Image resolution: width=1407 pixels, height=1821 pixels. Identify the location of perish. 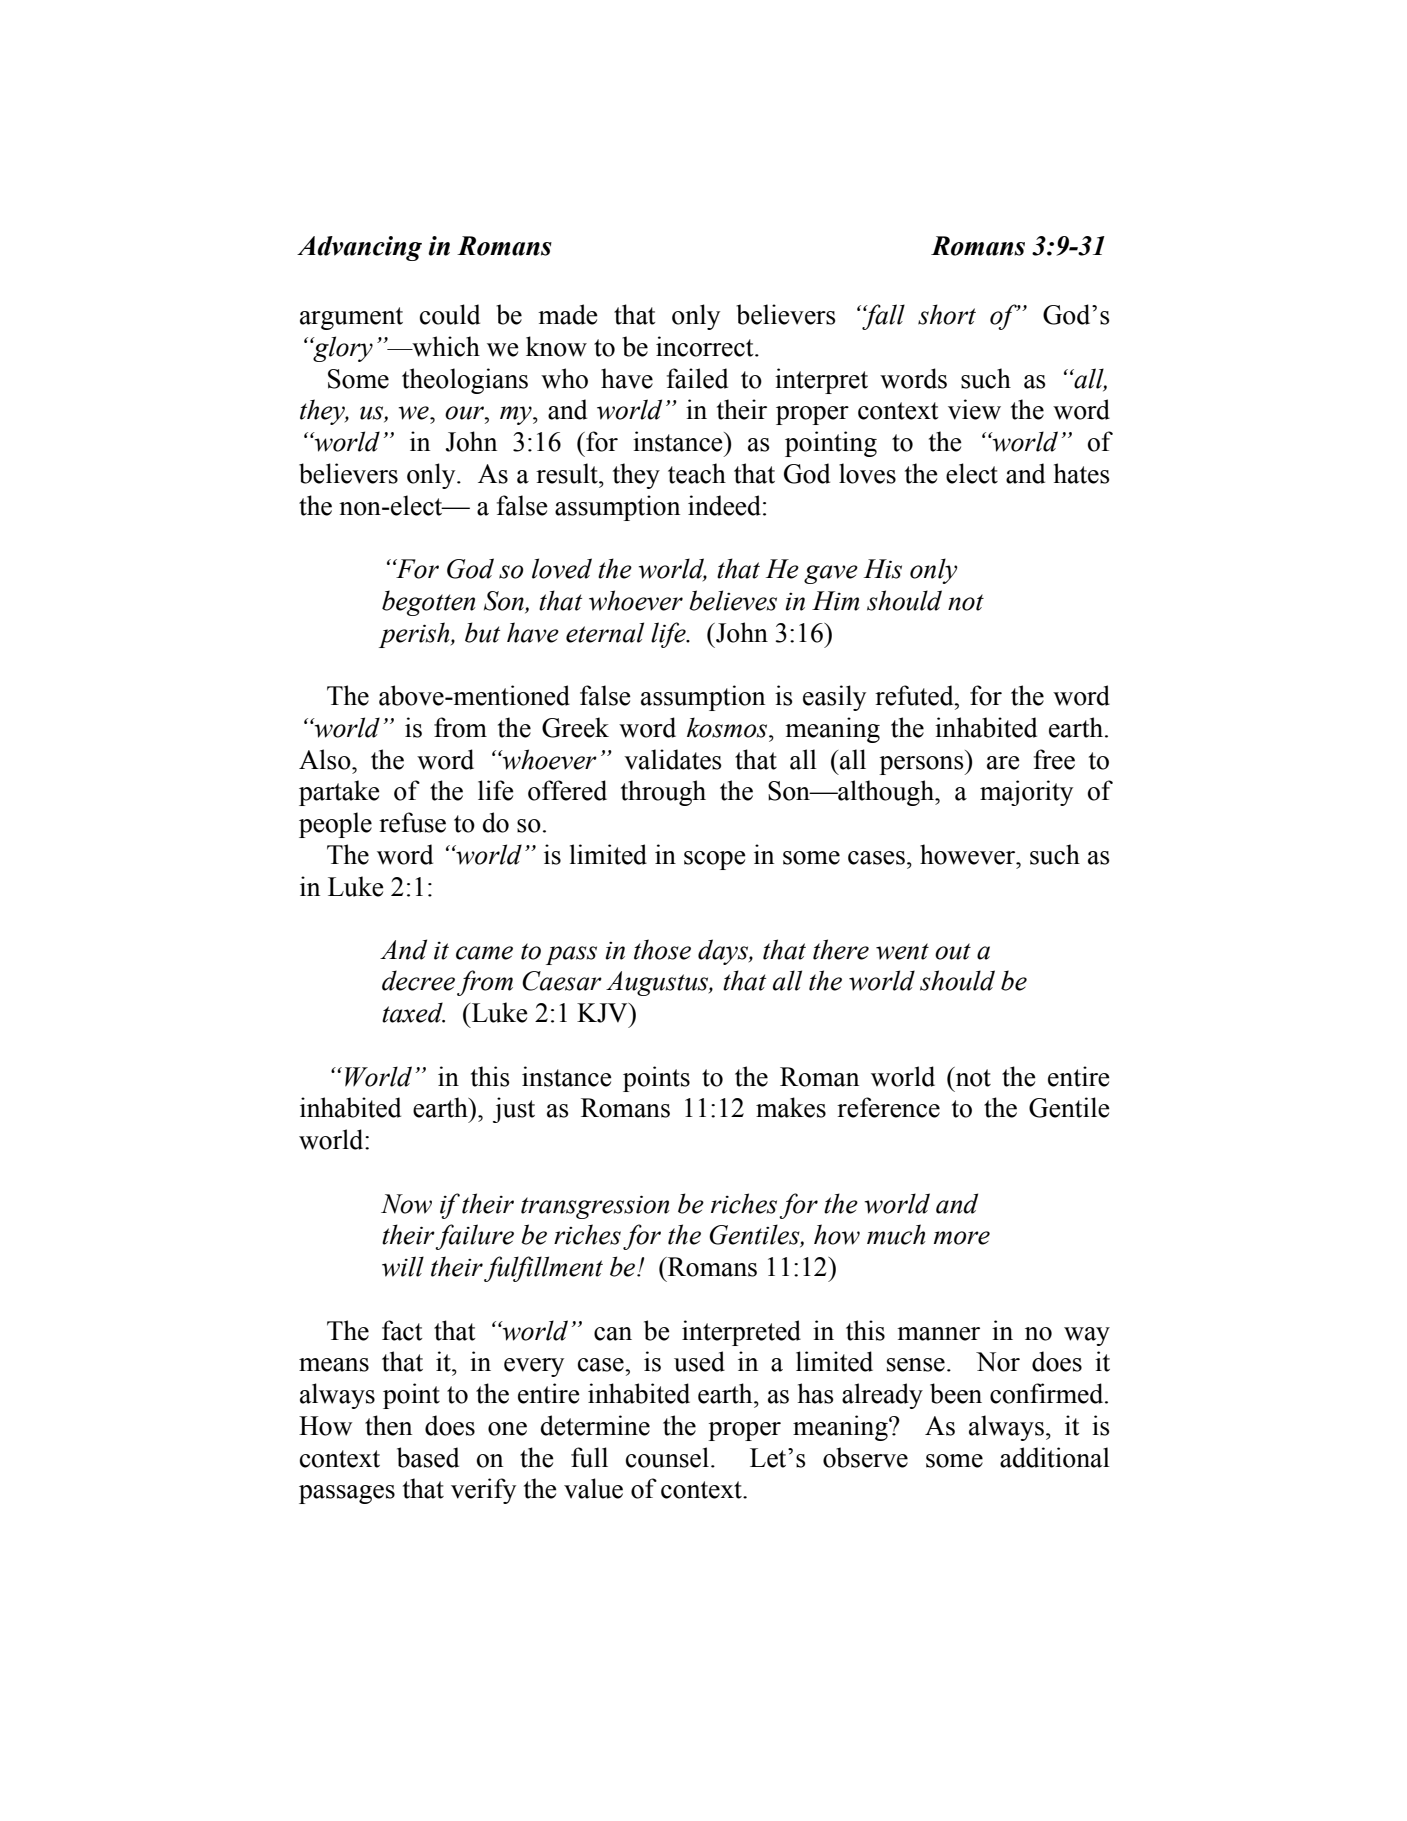
(415, 635).
